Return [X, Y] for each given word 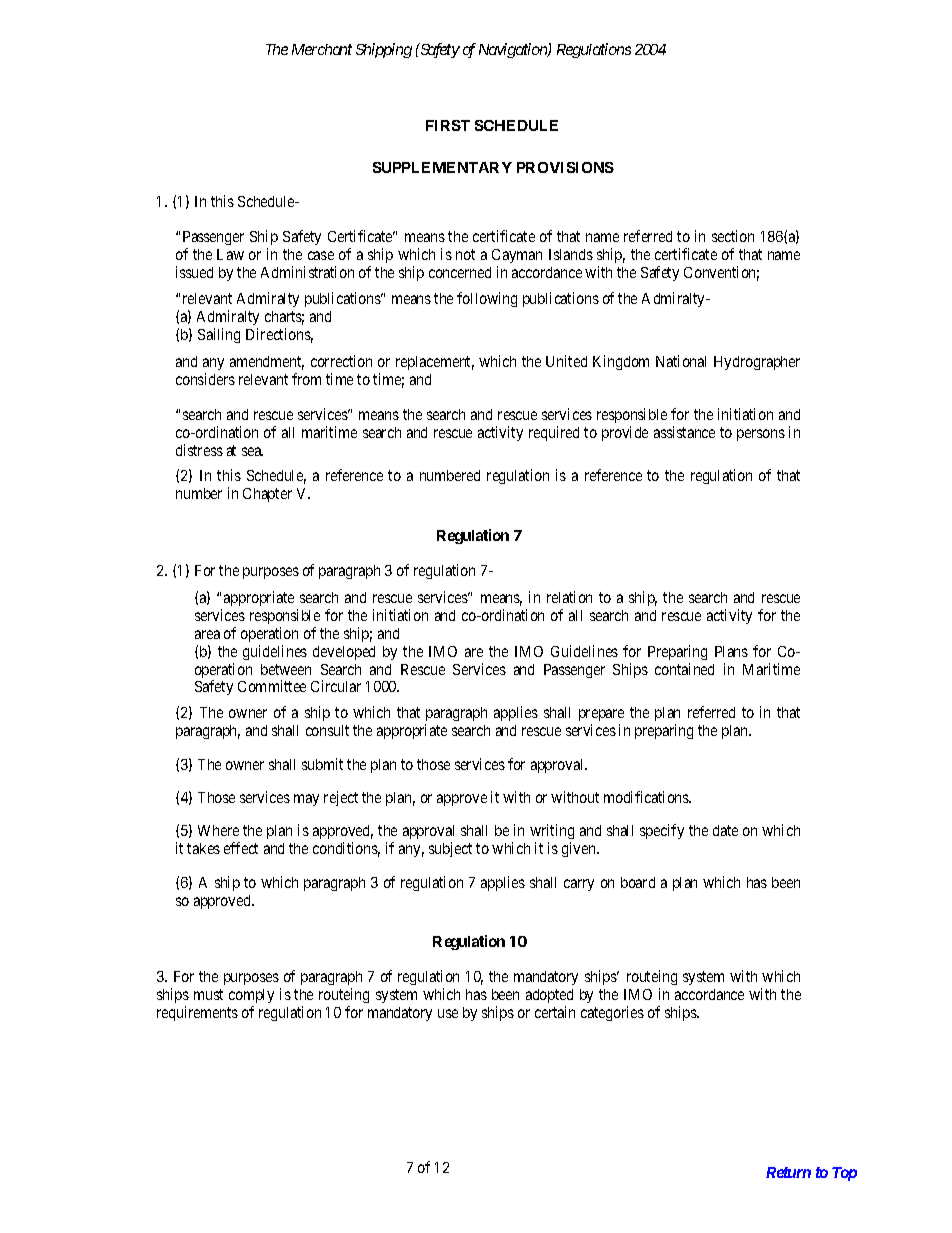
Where [218, 830]
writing [552, 833]
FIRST [448, 125]
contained [684, 669]
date [725, 830]
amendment [267, 363]
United [566, 361]
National [681, 361]
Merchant [322, 49]
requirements [197, 1013]
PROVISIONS [565, 167]
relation [569, 597]
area [207, 634]
